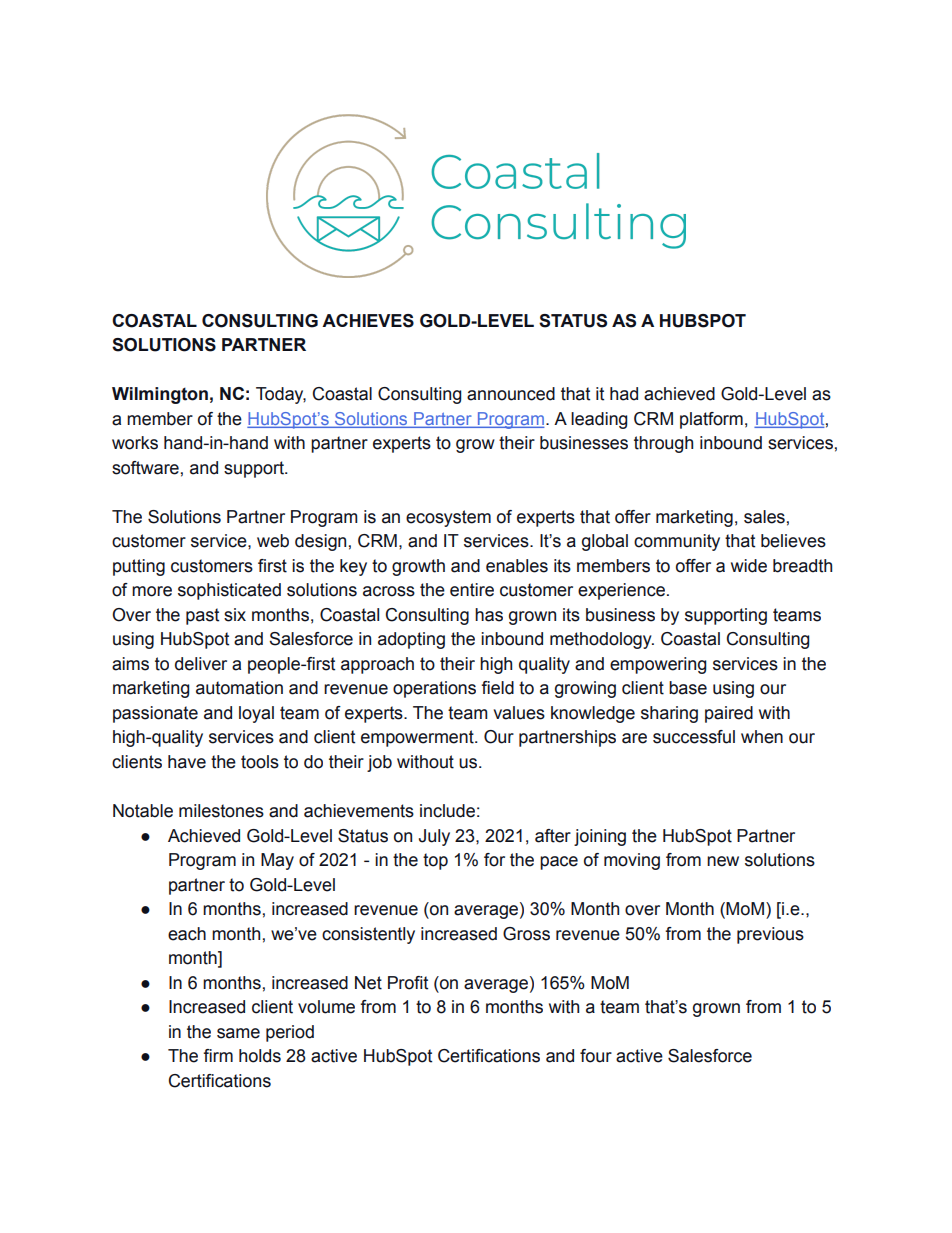  What do you see at coordinates (723, 861) in the screenshot?
I see `new` at bounding box center [723, 861].
